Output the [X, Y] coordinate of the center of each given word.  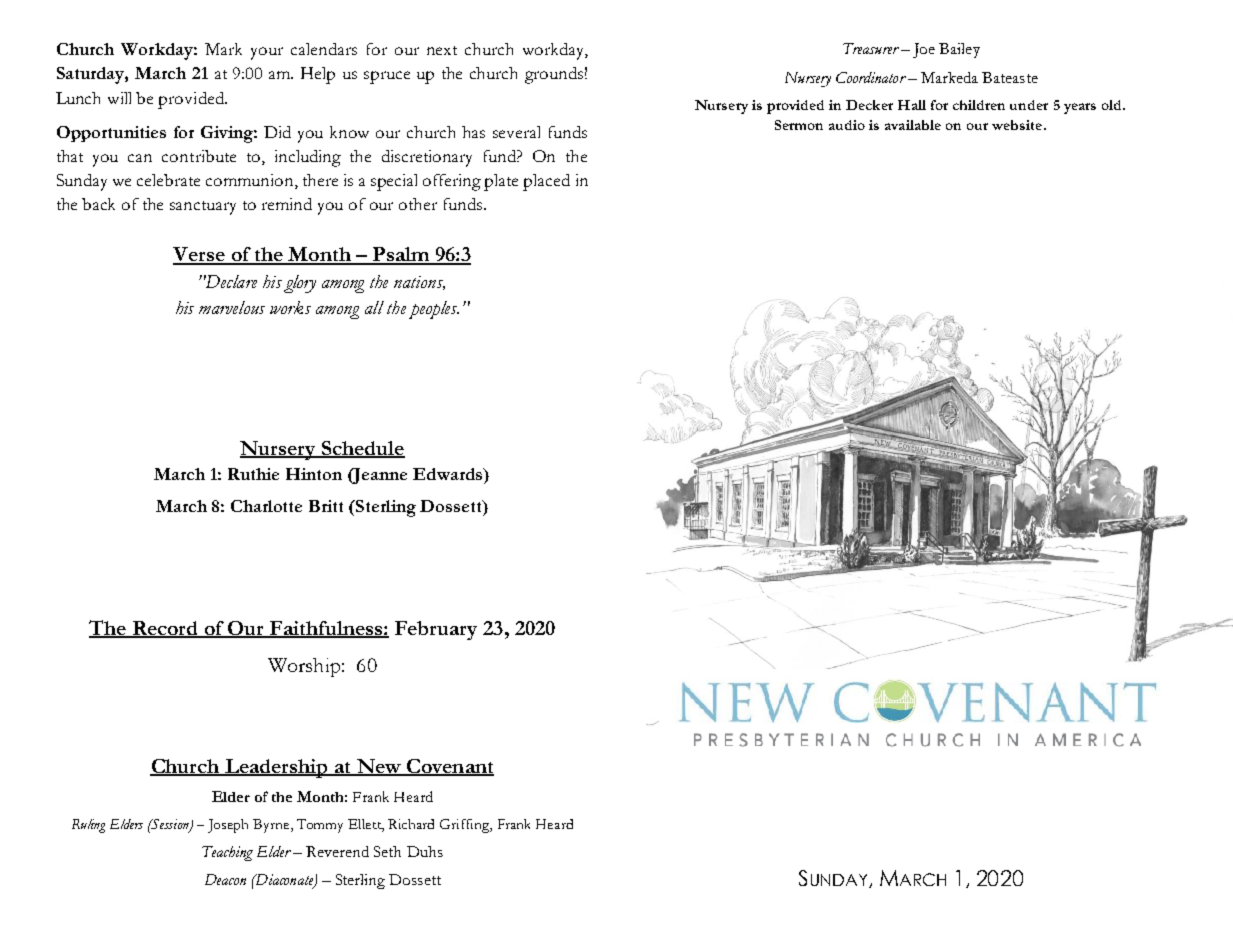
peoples [434, 310]
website [1018, 125]
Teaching [227, 853]
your [267, 53]
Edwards [449, 474]
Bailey [959, 50]
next [442, 50]
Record [165, 629]
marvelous [232, 307]
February [436, 630]
